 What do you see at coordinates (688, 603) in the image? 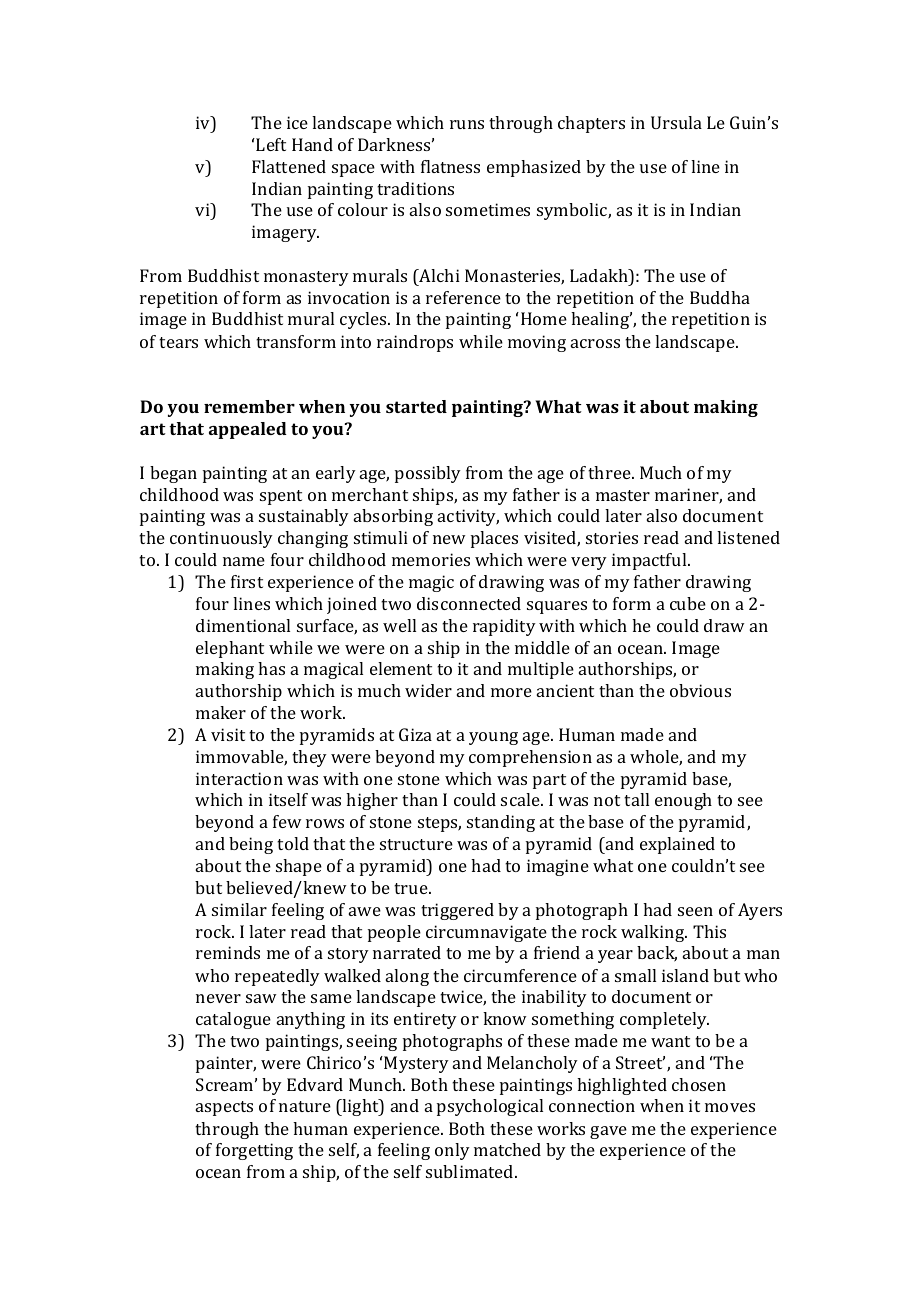
I see `cube` at bounding box center [688, 603].
